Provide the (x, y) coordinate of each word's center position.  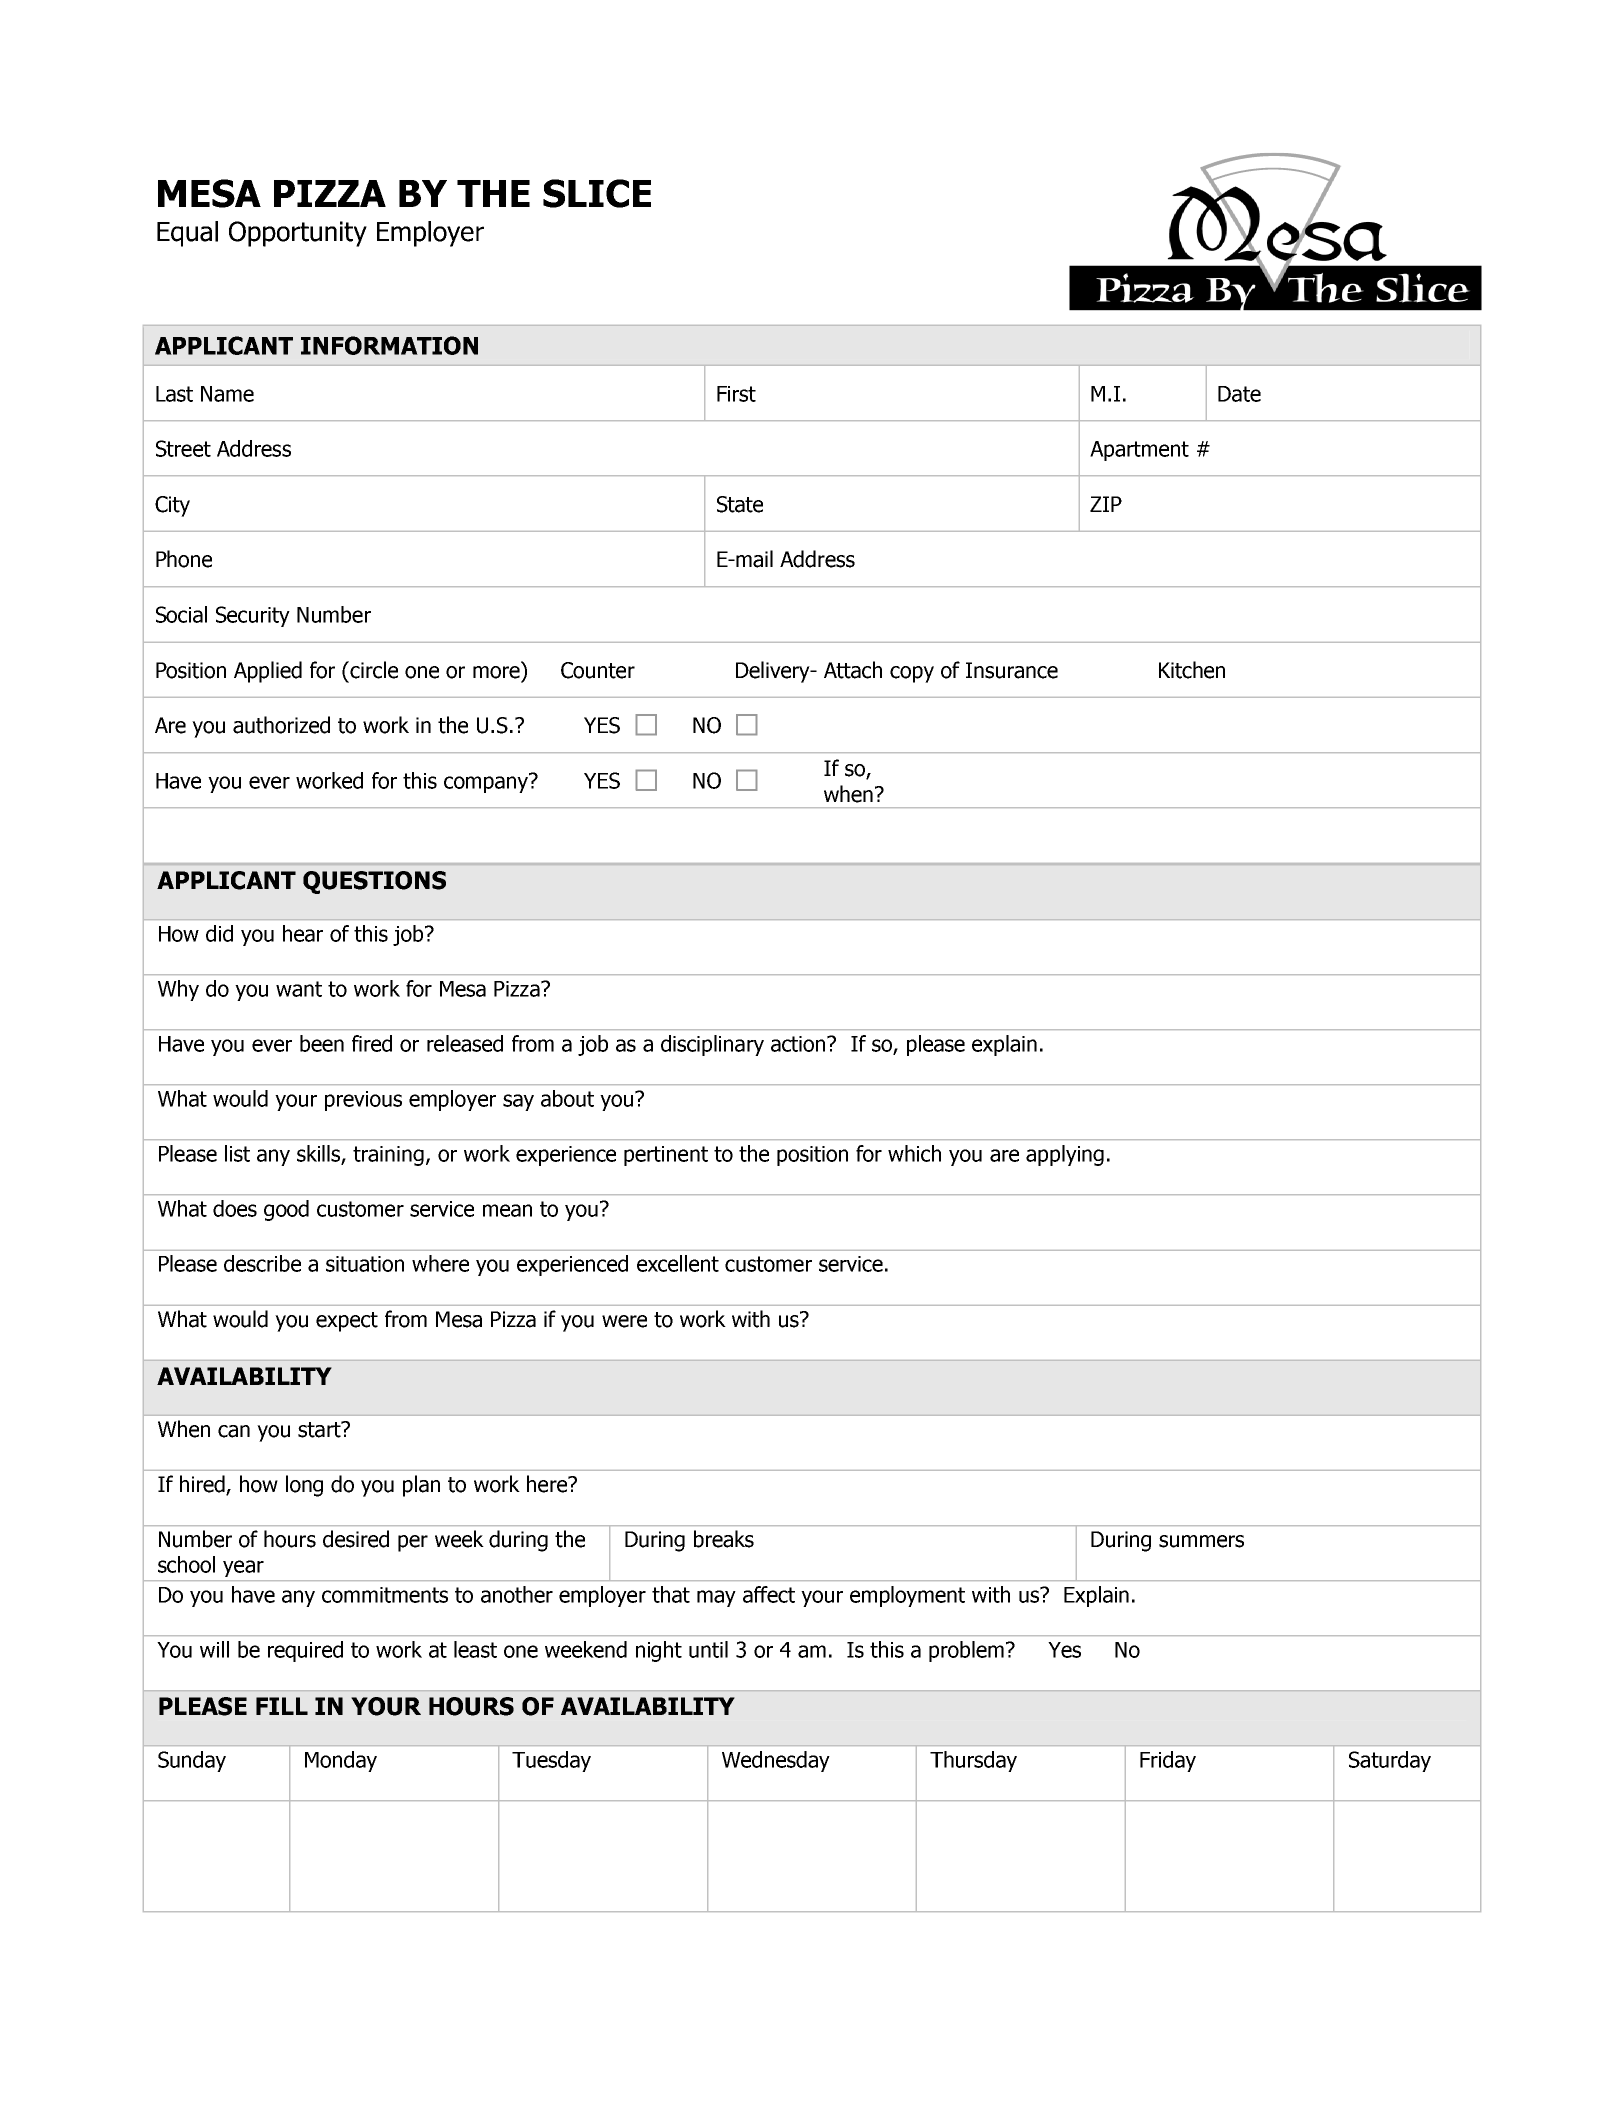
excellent (678, 1263)
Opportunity (298, 234)
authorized (281, 725)
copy (912, 674)
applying (1065, 1155)
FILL (282, 1706)
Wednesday (776, 1761)
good (286, 1210)
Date (1239, 394)
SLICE (597, 193)
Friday (1168, 1761)
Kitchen (1192, 670)
